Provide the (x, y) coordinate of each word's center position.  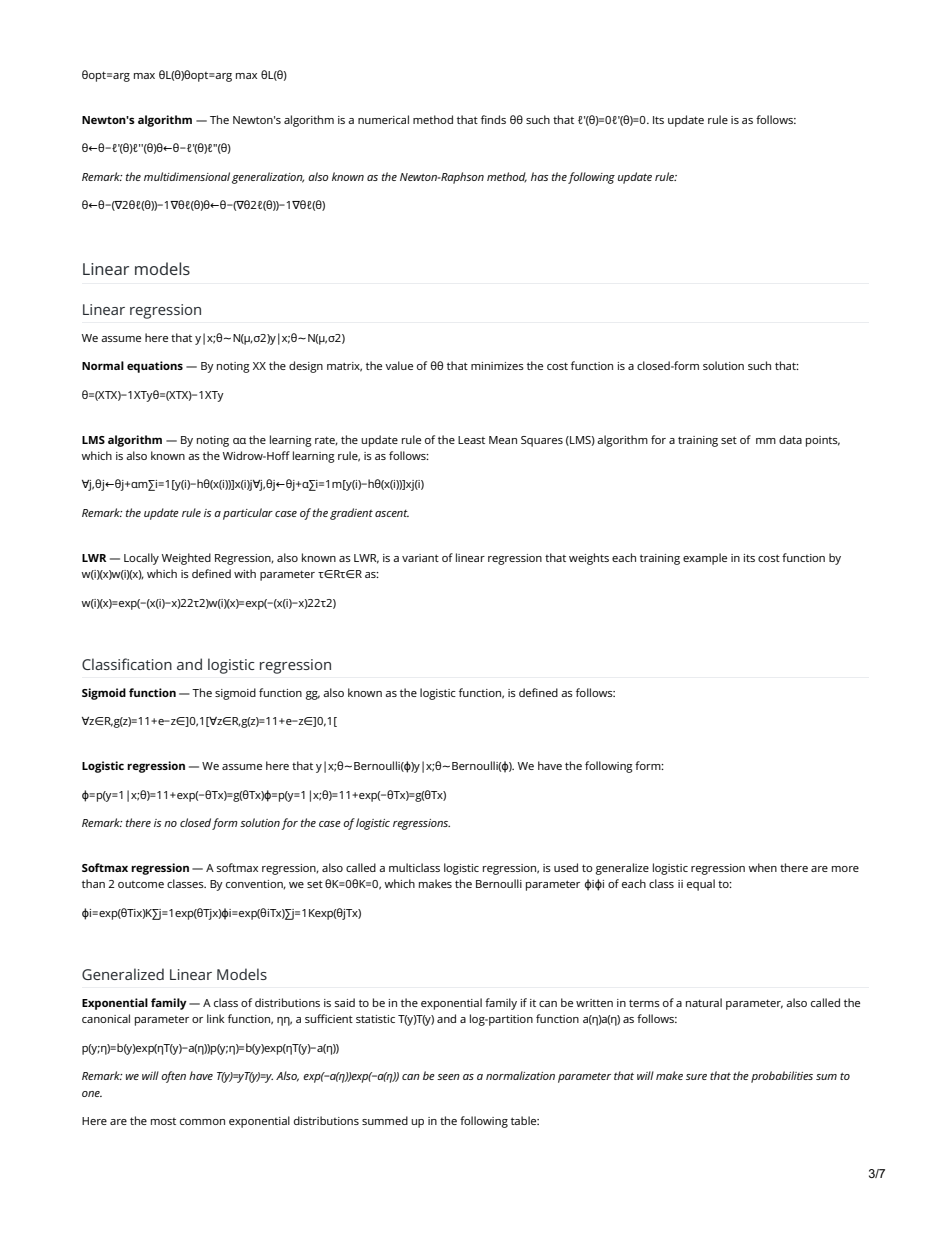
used (566, 867)
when (762, 867)
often (173, 1077)
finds (493, 119)
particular (248, 514)
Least (471, 440)
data (790, 439)
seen (448, 1077)
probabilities (782, 1077)
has (539, 176)
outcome (141, 884)
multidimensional (187, 176)
